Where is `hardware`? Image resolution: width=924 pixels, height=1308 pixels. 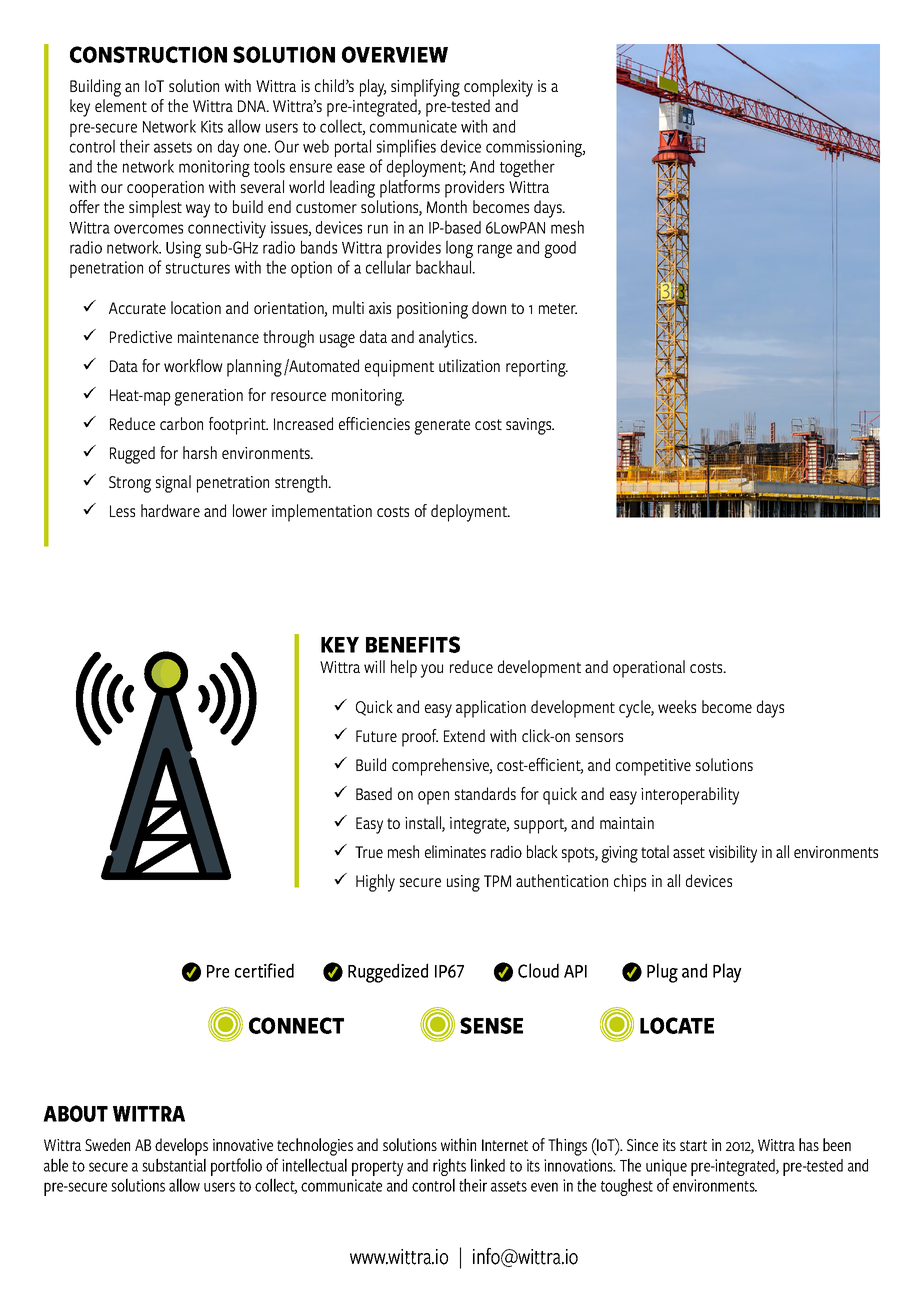
hardware is located at coordinates (170, 510).
